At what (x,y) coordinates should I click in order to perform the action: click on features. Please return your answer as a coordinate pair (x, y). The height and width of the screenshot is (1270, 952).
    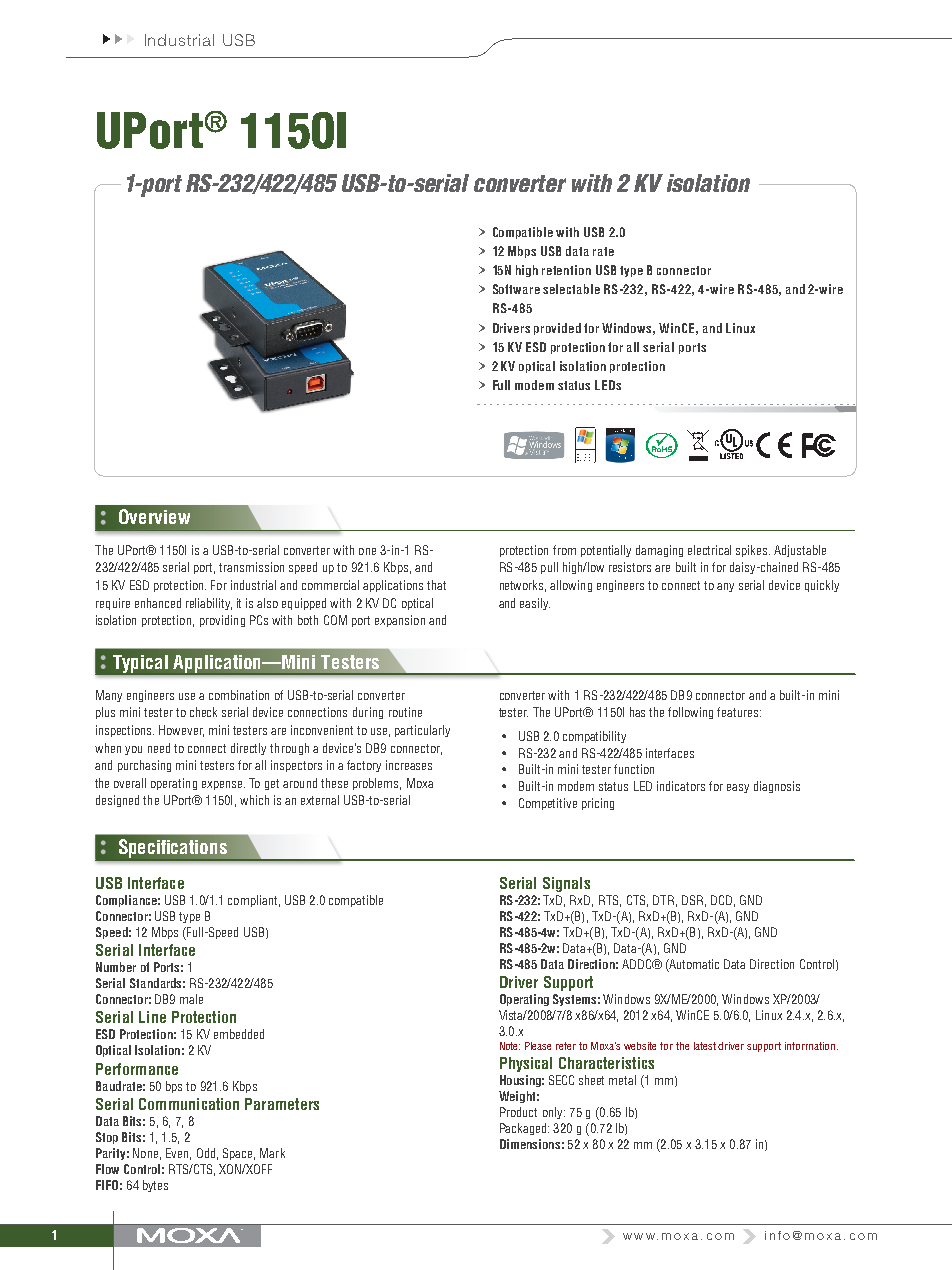
    Looking at the image, I should click on (739, 712).
